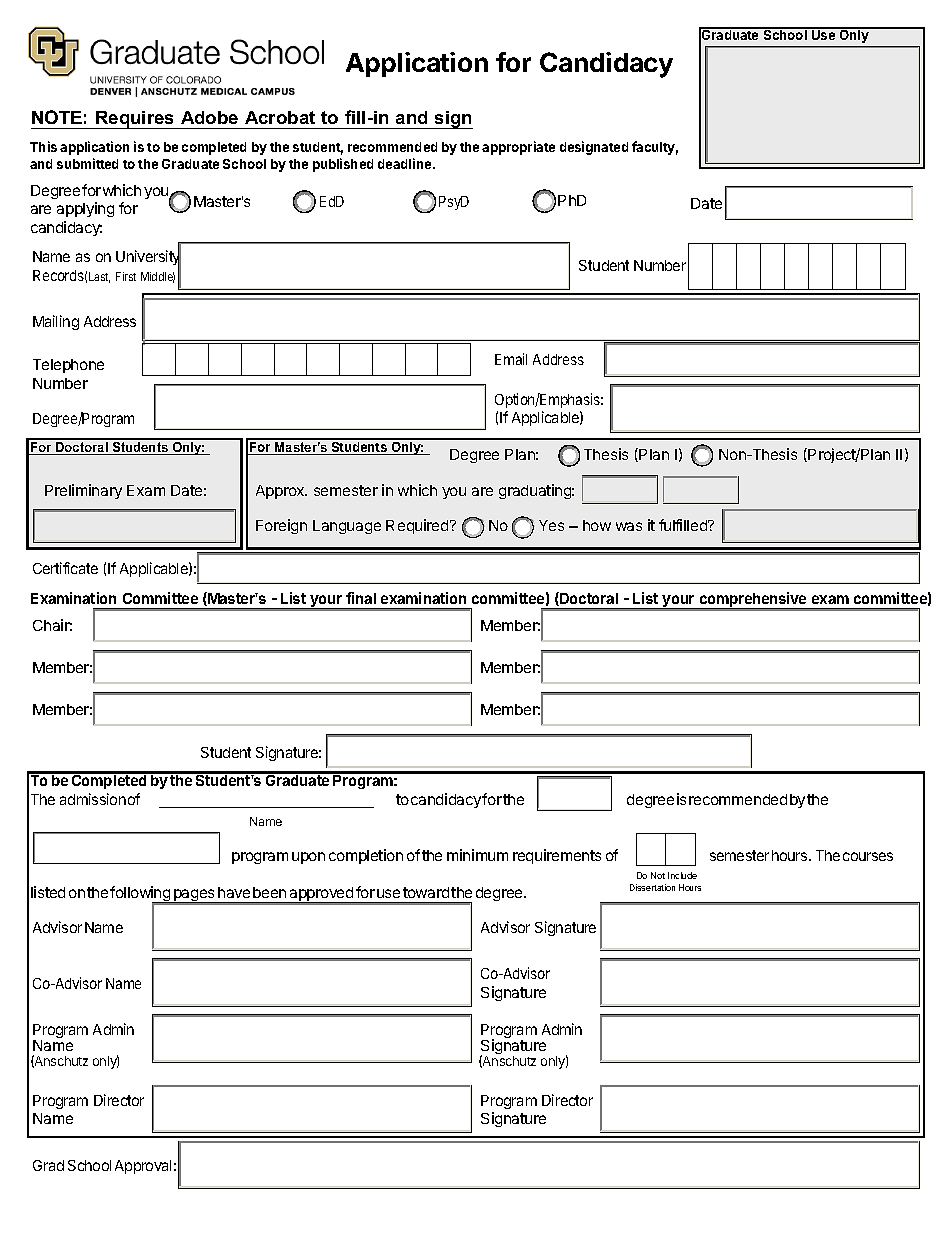  Describe the element at coordinates (56, 322) in the image. I see `Mailing` at that location.
